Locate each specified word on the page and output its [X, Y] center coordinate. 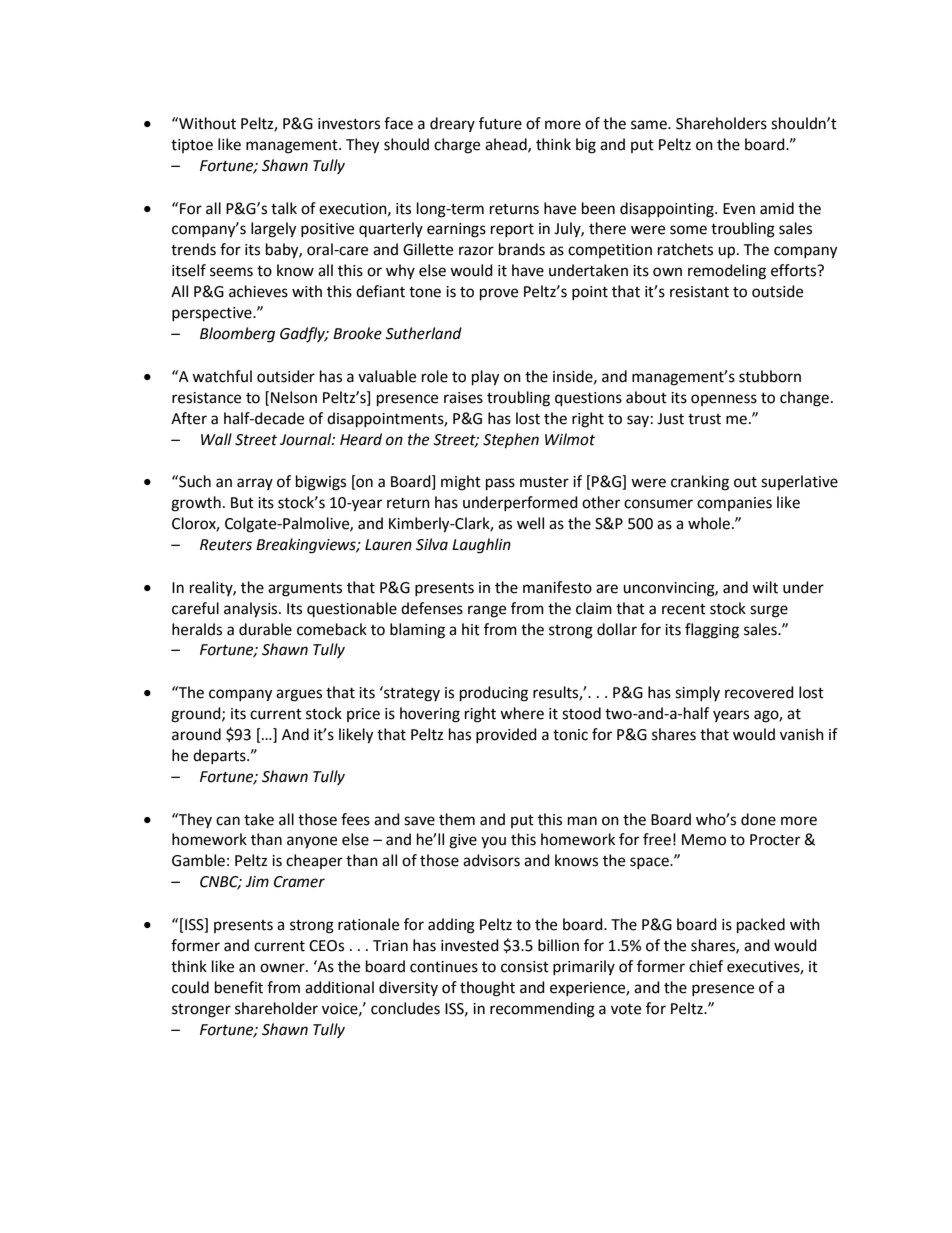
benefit [239, 987]
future [500, 123]
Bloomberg [237, 335]
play [485, 378]
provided [506, 735]
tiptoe [192, 146]
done [758, 819]
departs [220, 756]
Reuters [226, 545]
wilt [765, 587]
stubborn [770, 376]
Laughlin [481, 546]
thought [487, 989]
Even [739, 209]
